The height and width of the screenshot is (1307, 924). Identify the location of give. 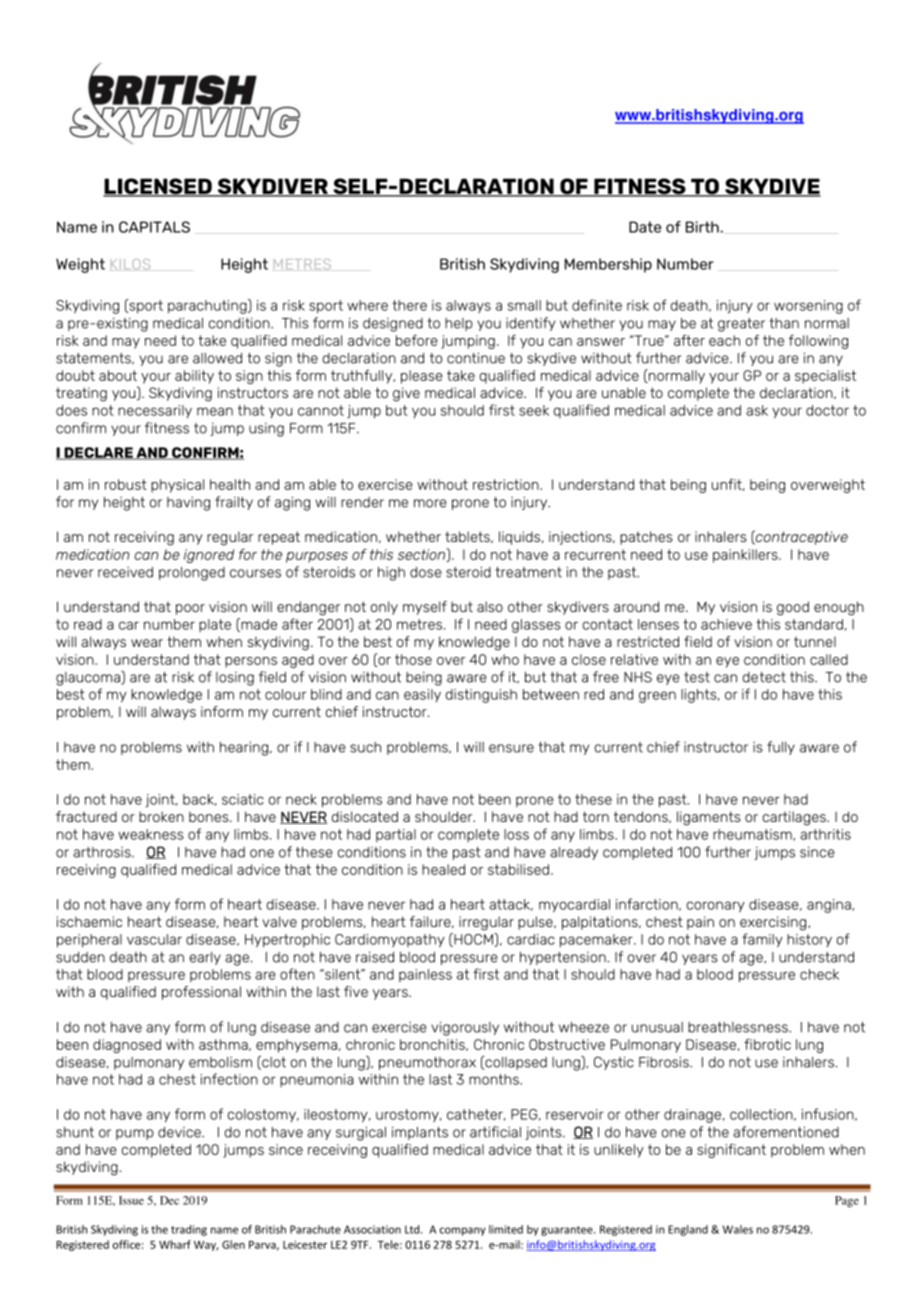
(406, 394).
